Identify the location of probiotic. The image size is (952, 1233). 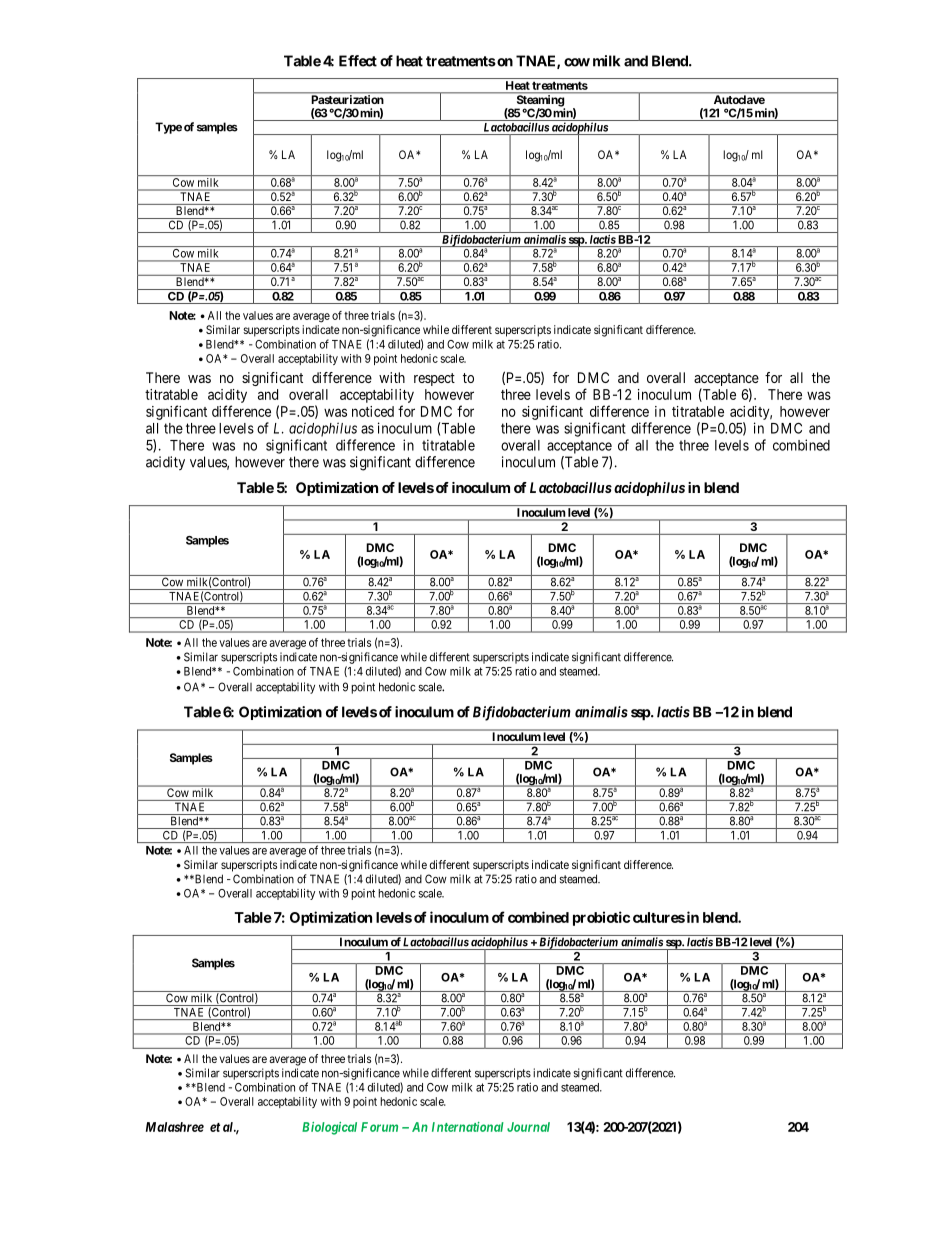
(601, 918).
